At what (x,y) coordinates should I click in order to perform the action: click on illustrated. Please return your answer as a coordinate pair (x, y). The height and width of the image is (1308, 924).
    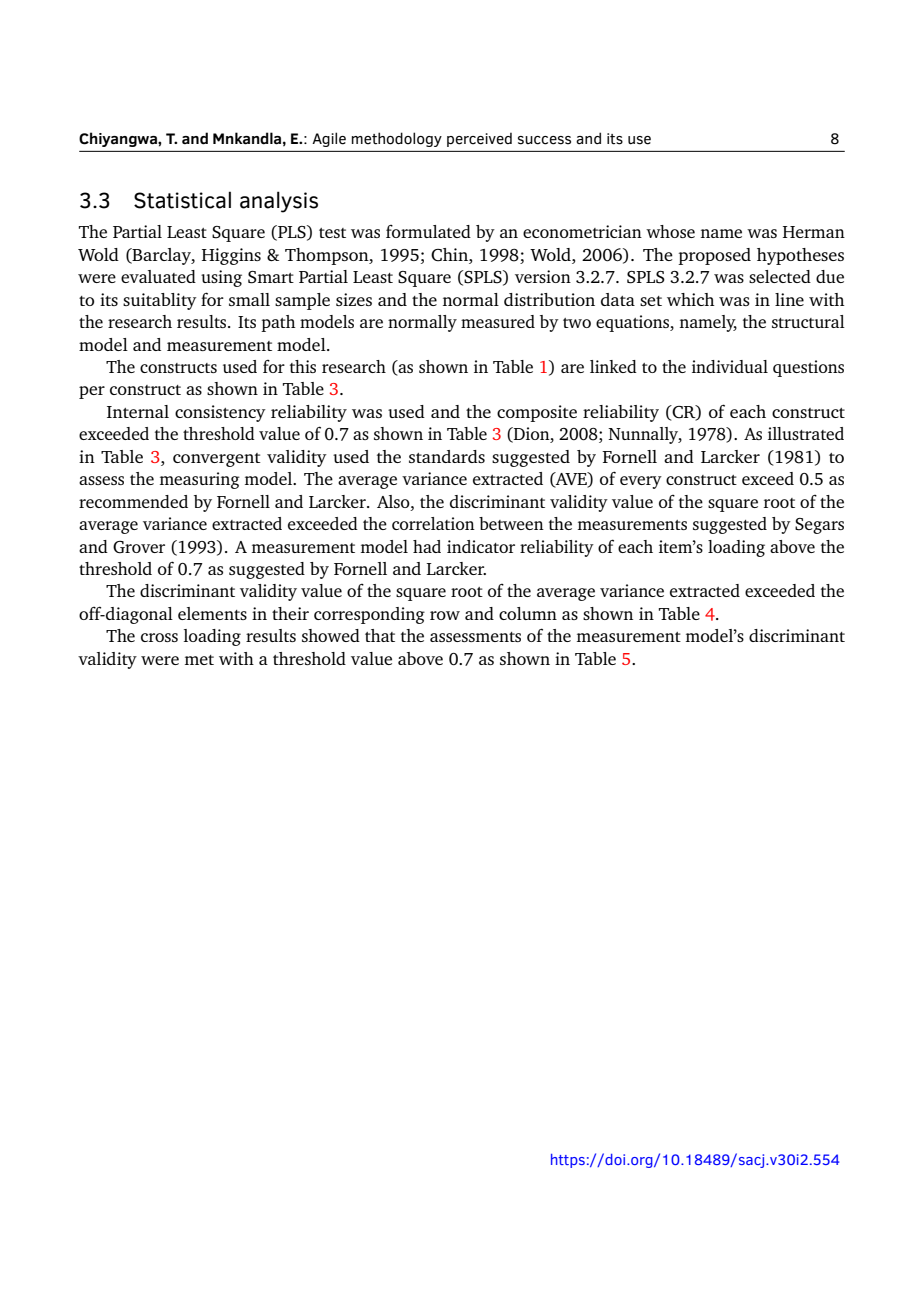
    Looking at the image, I should click on (806, 433).
